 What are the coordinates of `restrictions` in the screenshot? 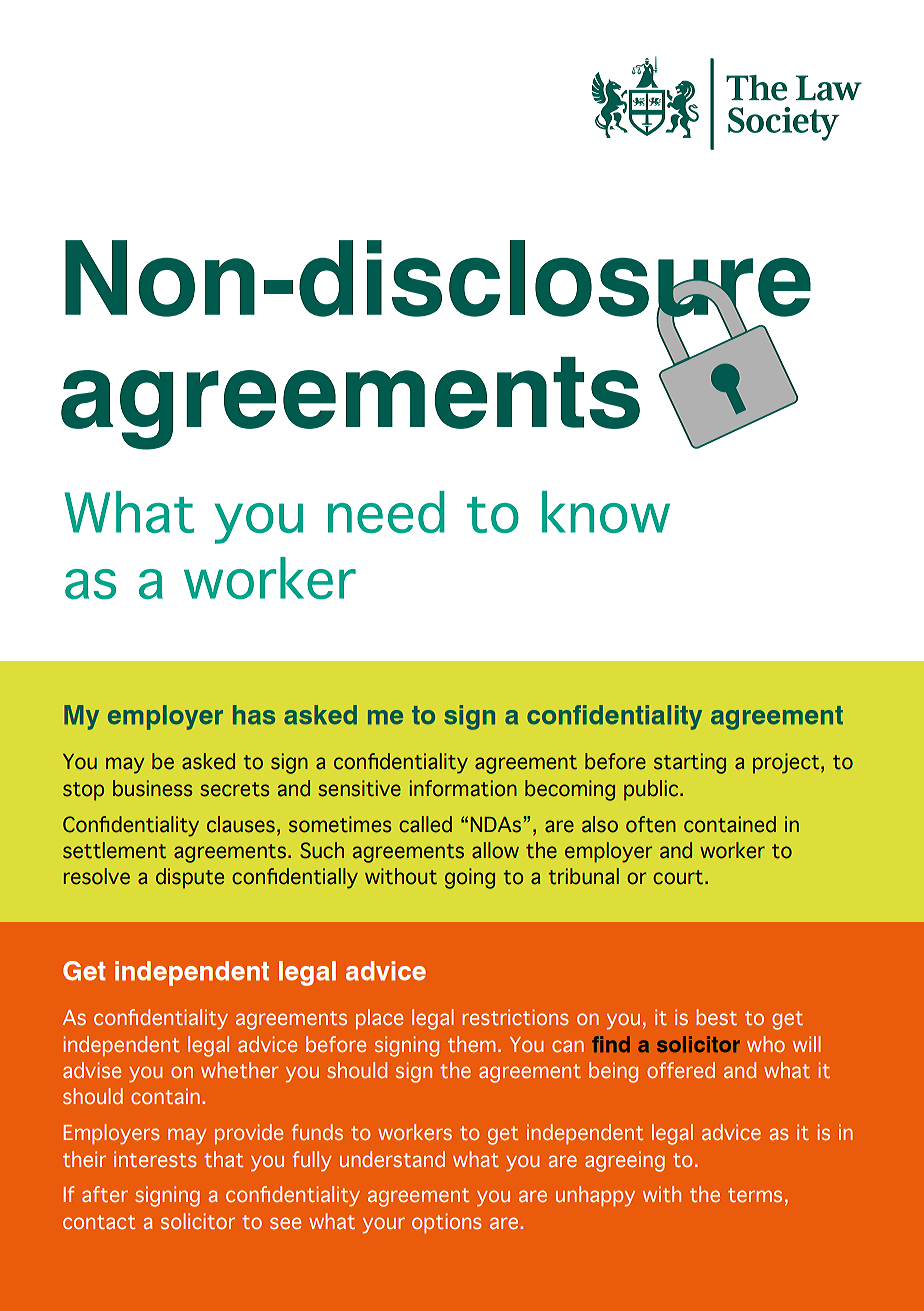 It's located at (515, 1017).
